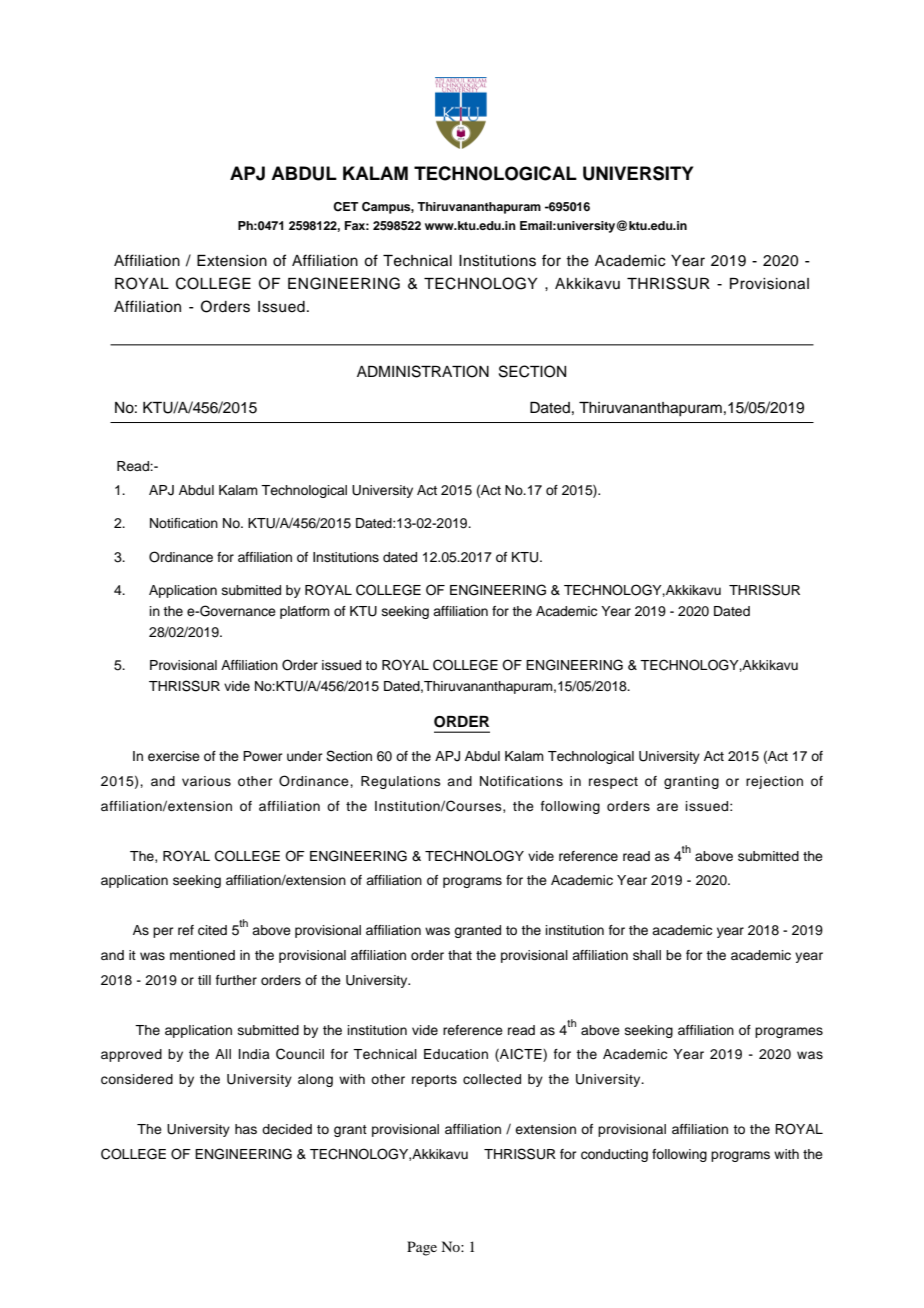 The image size is (924, 1308). I want to click on ADMINISTRATION, so click(423, 371).
